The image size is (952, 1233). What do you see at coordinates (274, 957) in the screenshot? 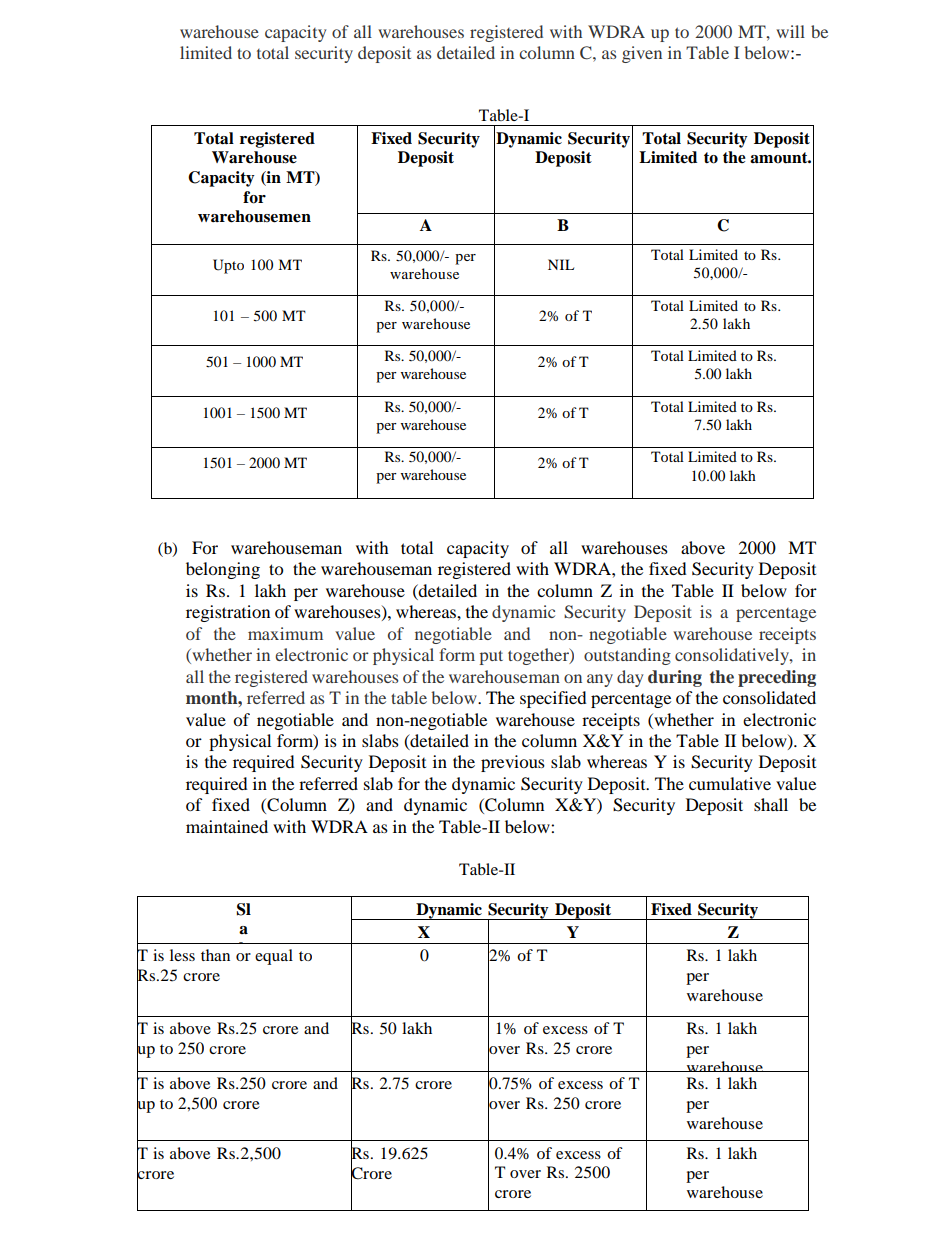
I see `equal` at bounding box center [274, 957].
